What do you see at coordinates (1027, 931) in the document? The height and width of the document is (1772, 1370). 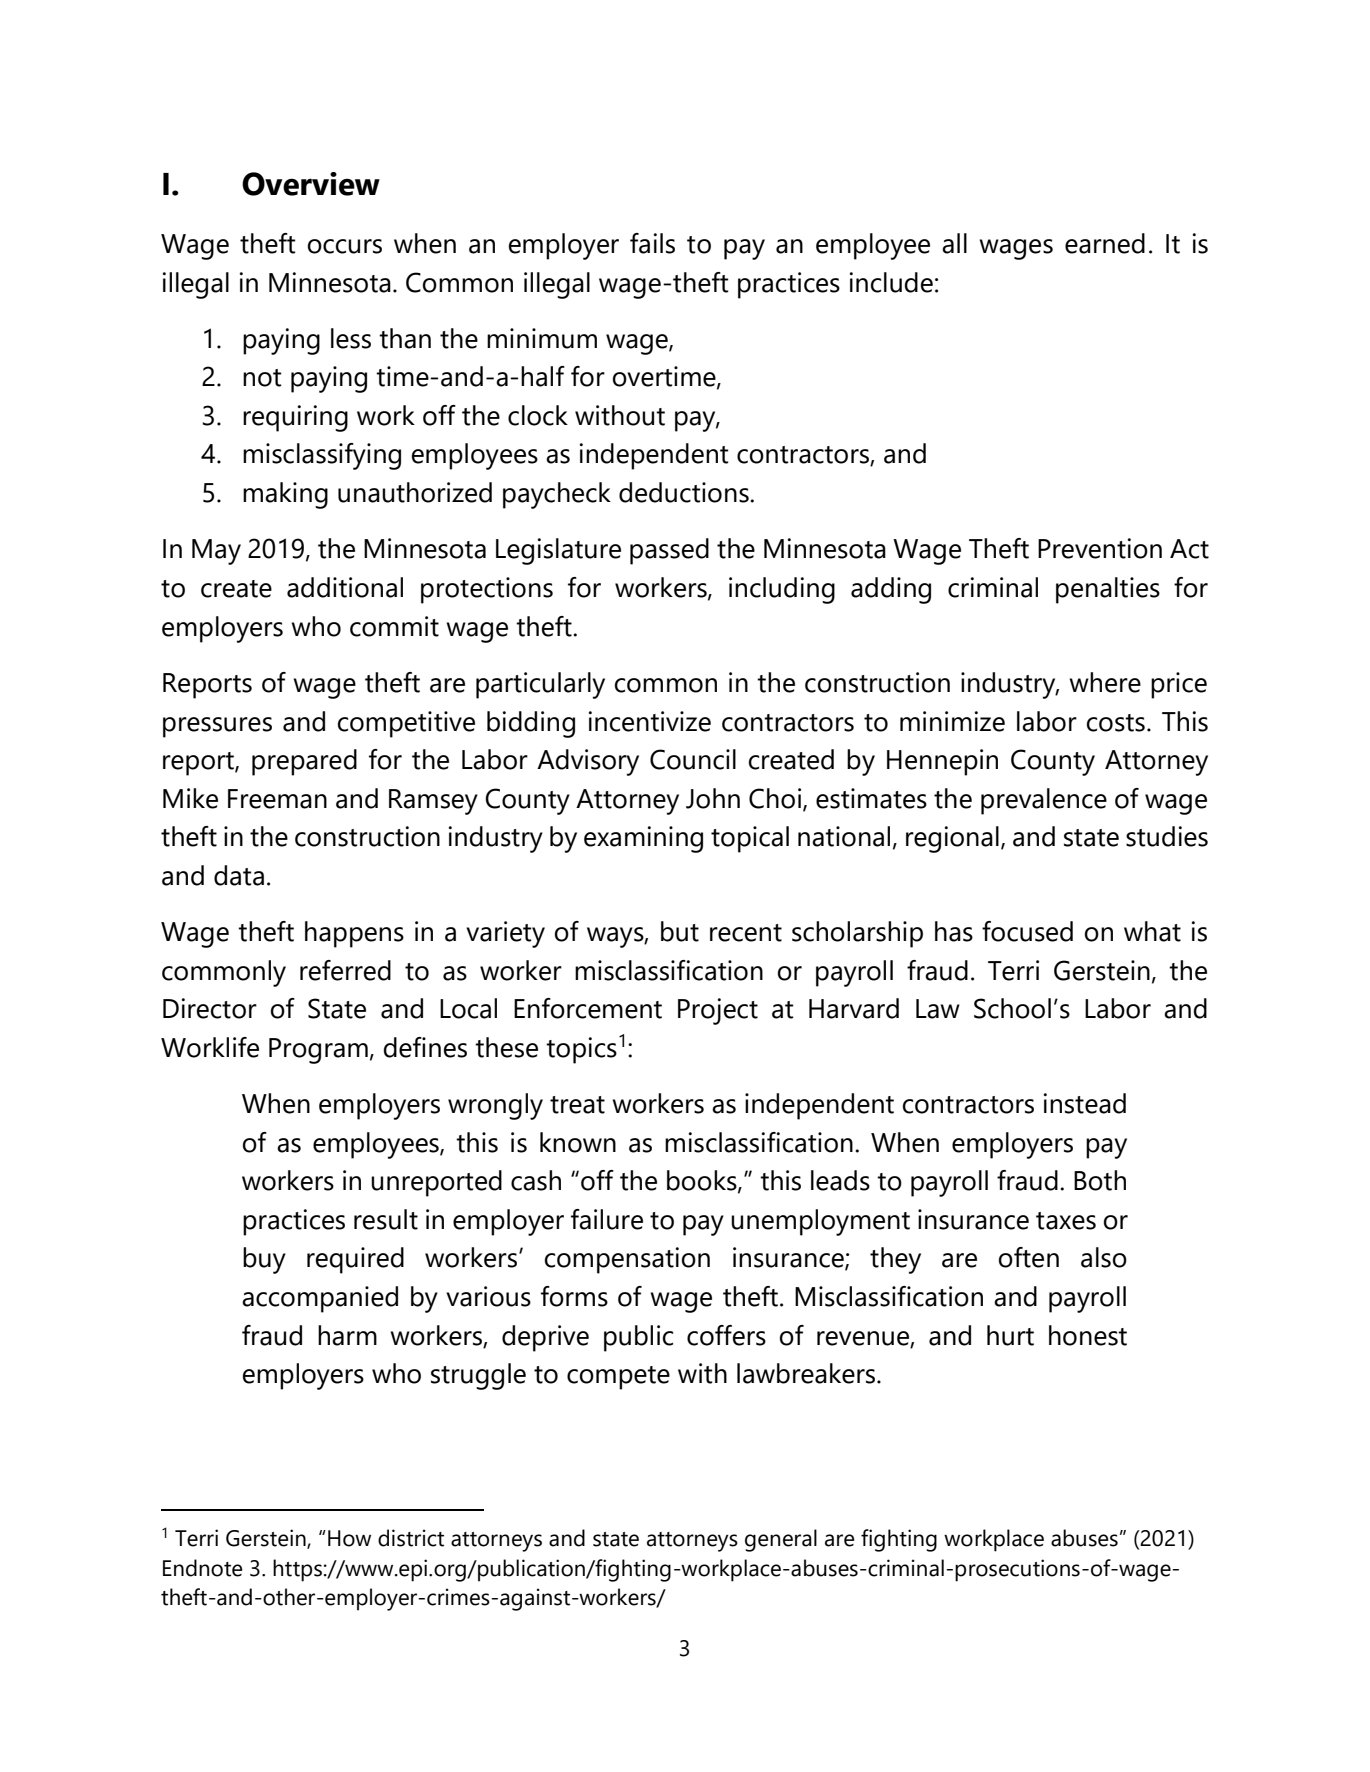 I see `focused` at bounding box center [1027, 931].
